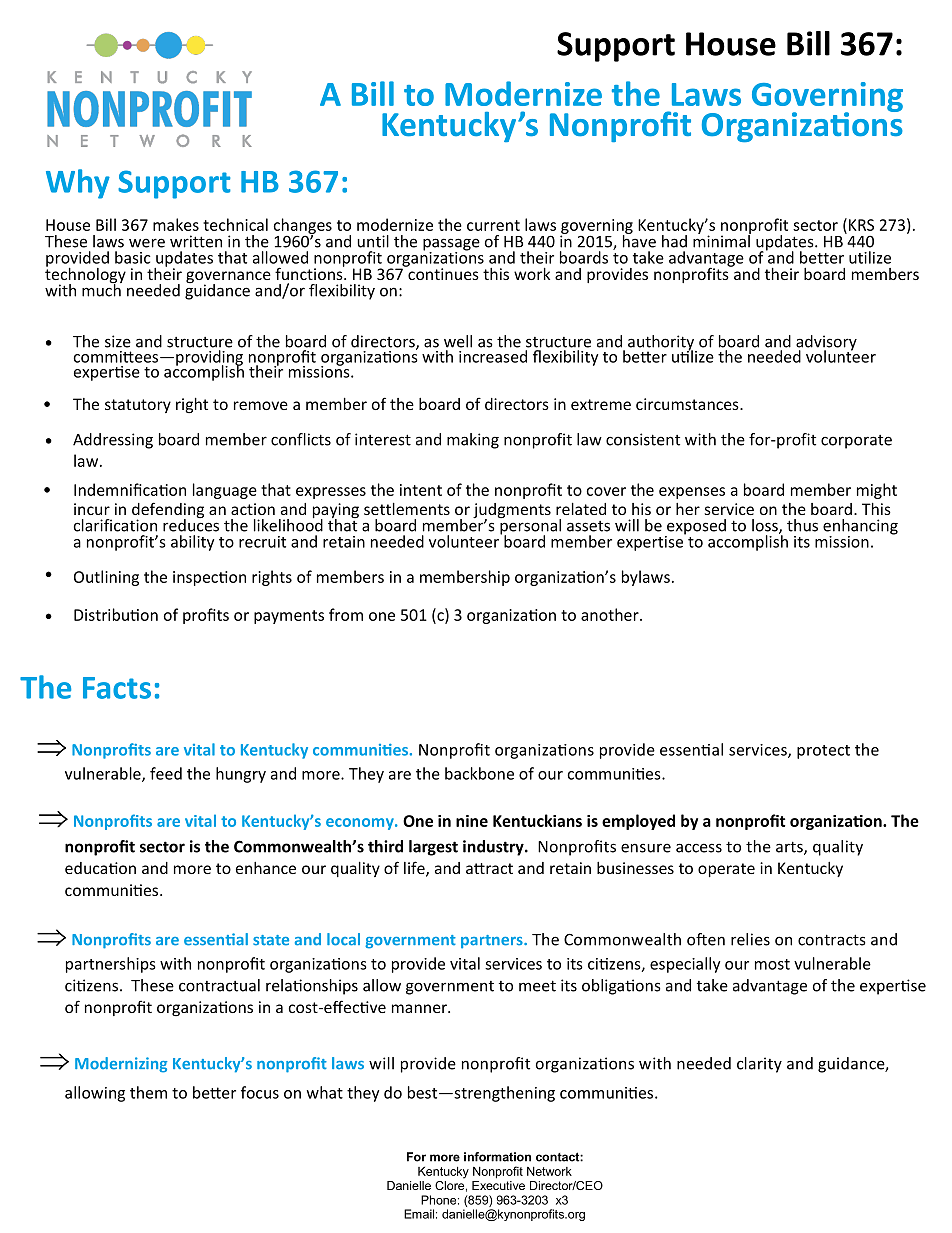  What do you see at coordinates (176, 224) in the image?
I see `makes` at bounding box center [176, 224].
